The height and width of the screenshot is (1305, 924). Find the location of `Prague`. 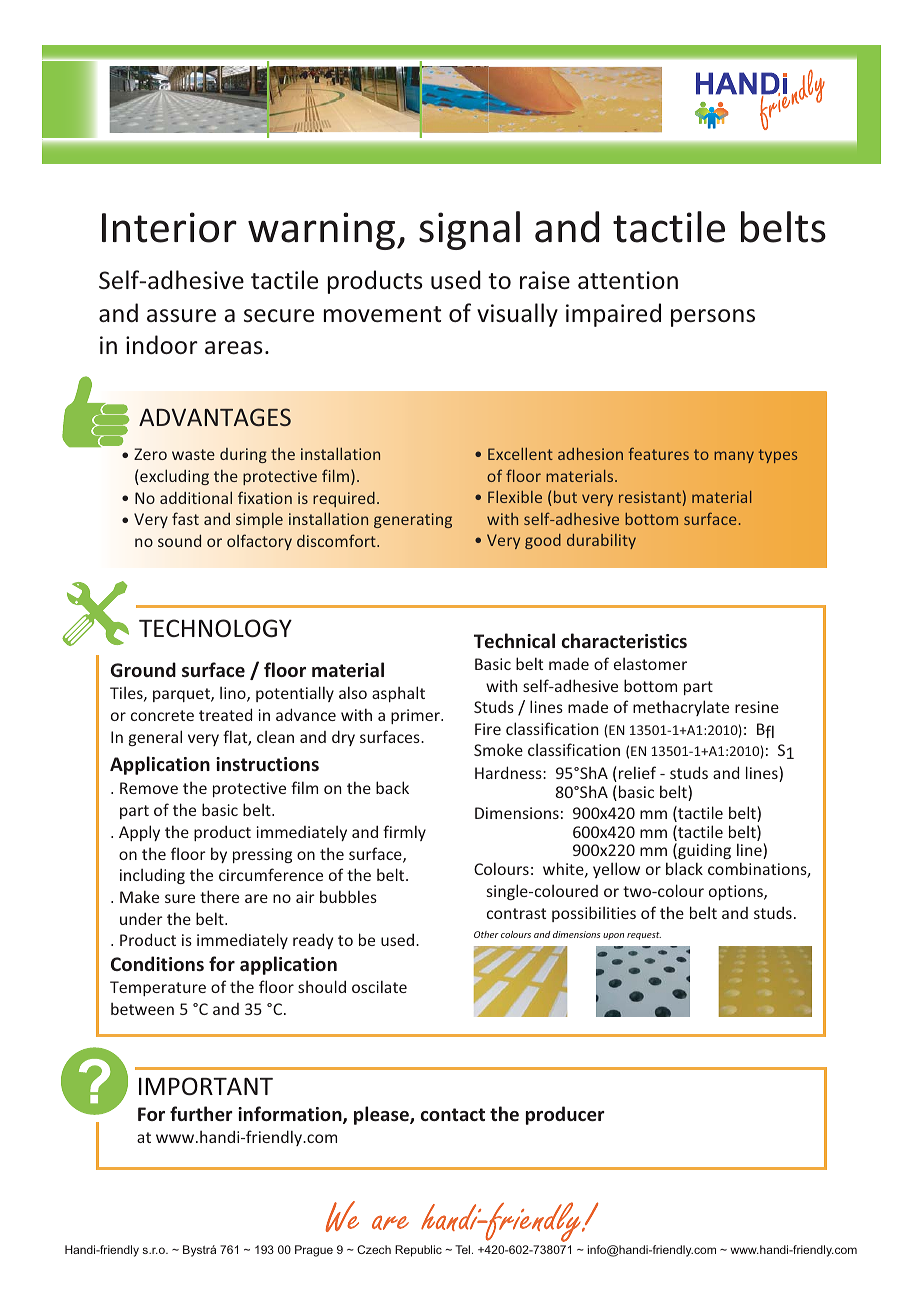

Prague is located at coordinates (314, 1251).
